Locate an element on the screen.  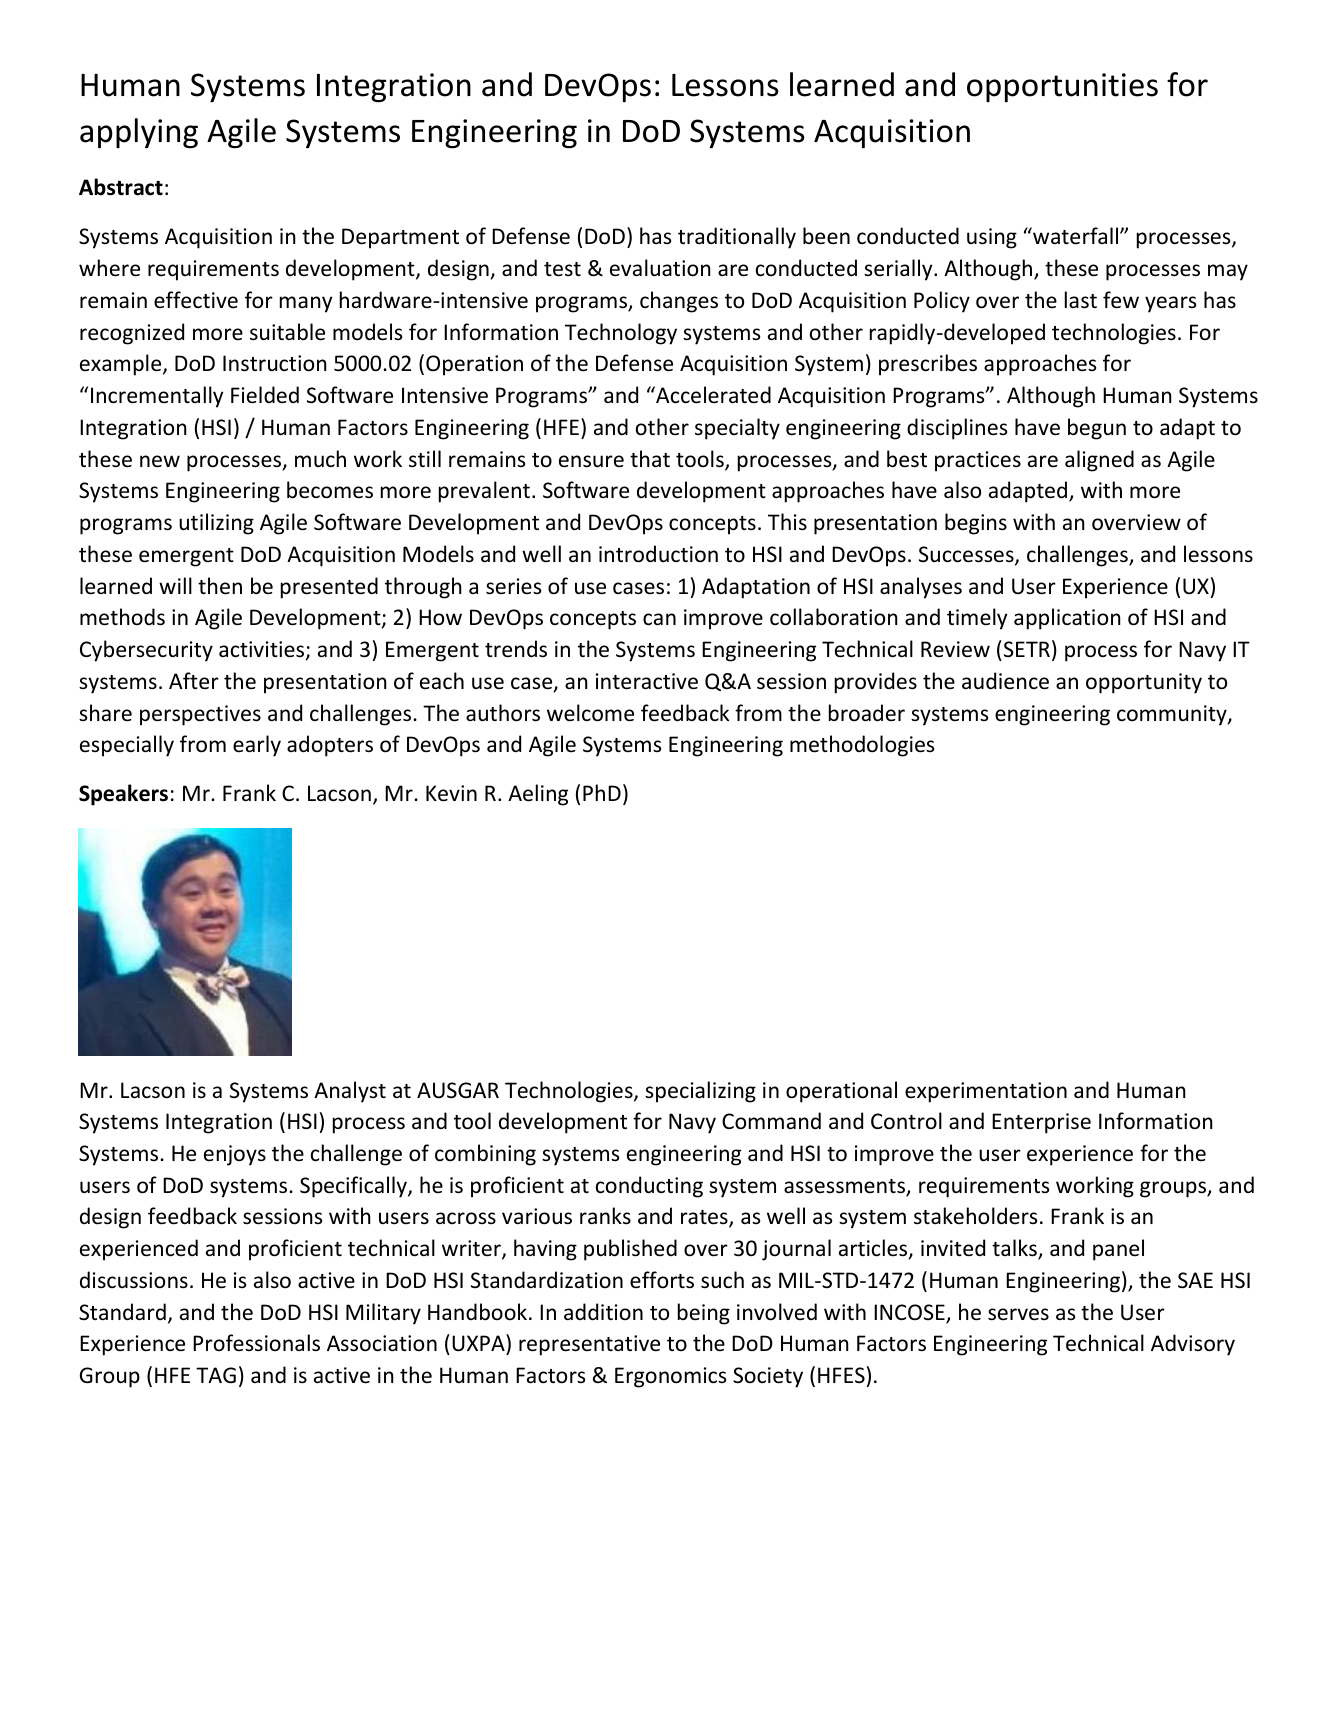
experimentation is located at coordinates (986, 1092).
